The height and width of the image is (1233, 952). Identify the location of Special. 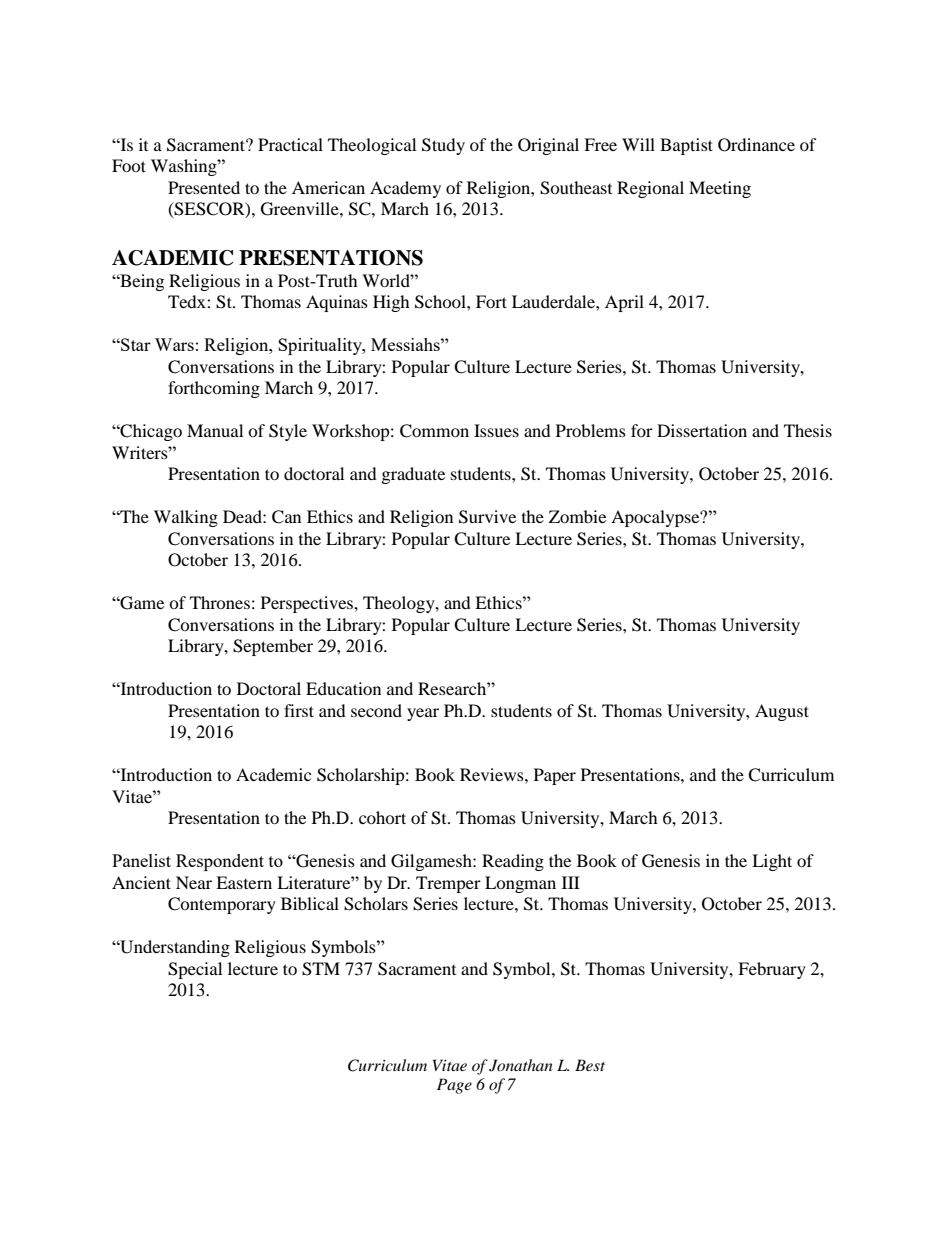
(195, 970).
